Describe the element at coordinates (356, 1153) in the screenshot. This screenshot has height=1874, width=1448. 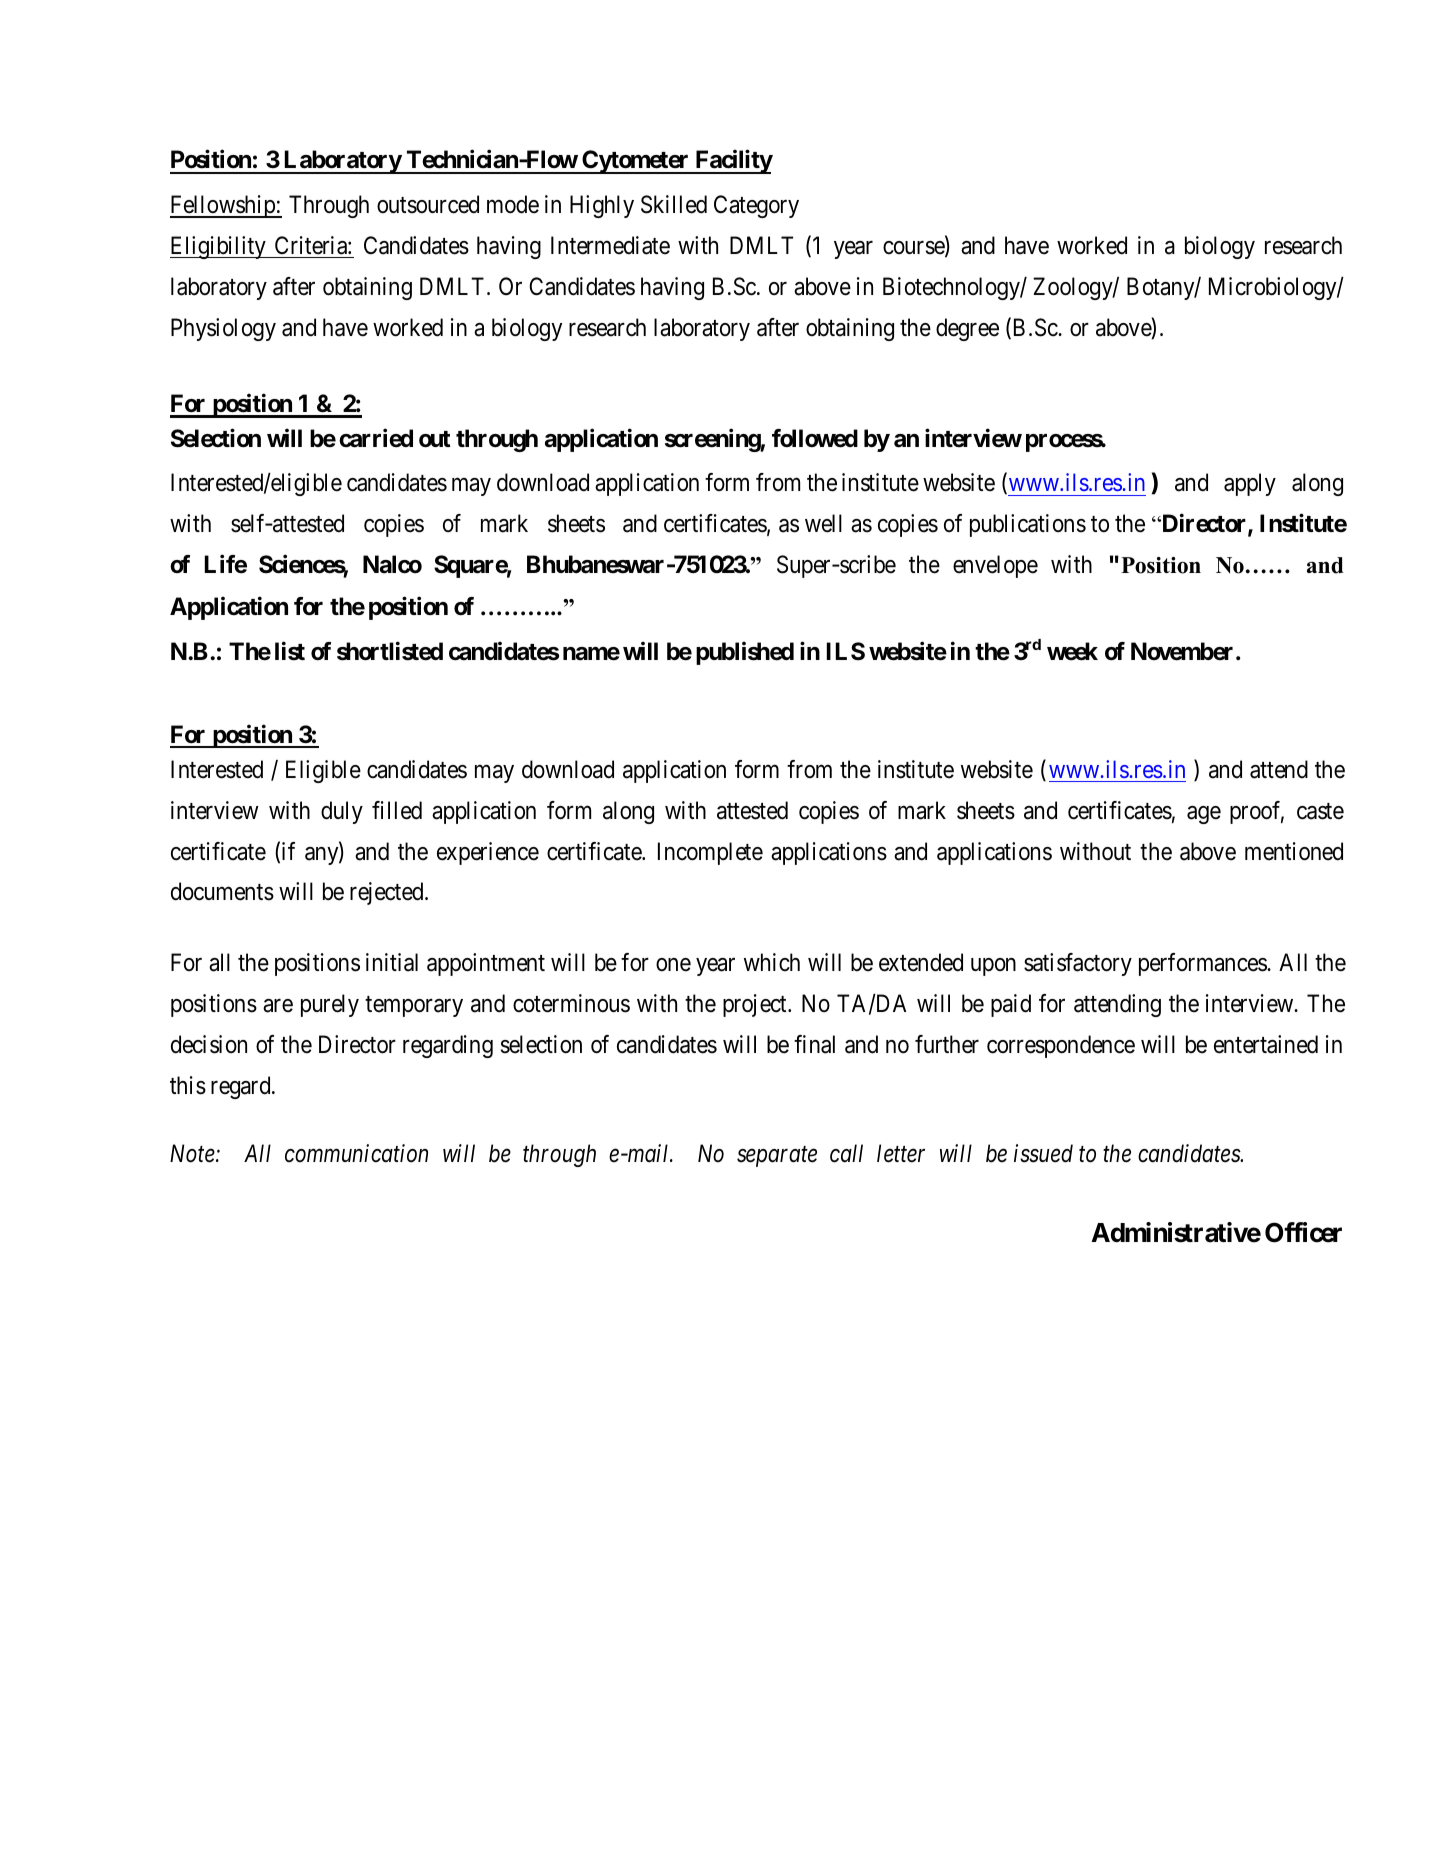
I see `communication` at that location.
